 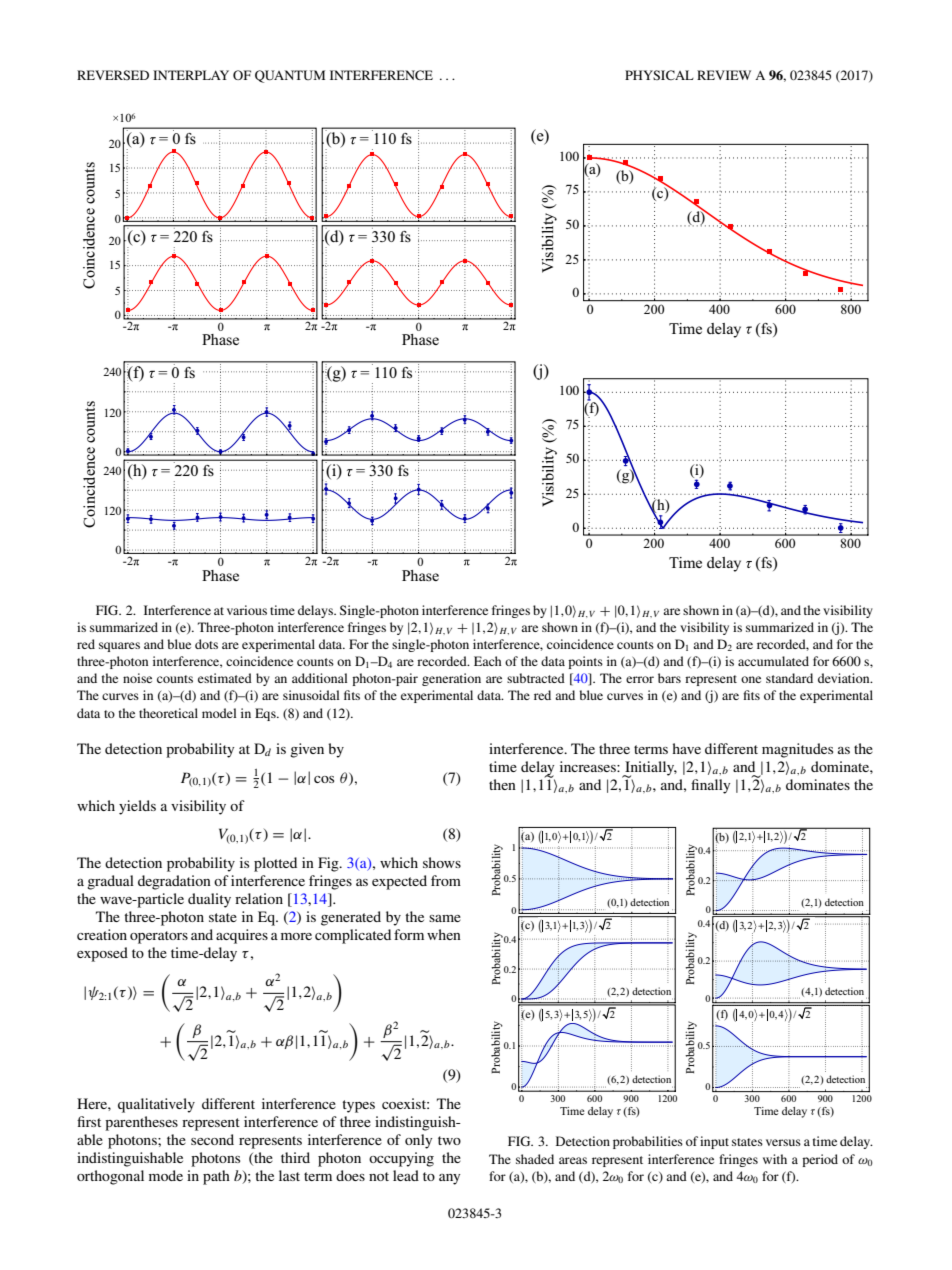 What do you see at coordinates (710, 786) in the document?
I see `finally` at bounding box center [710, 786].
